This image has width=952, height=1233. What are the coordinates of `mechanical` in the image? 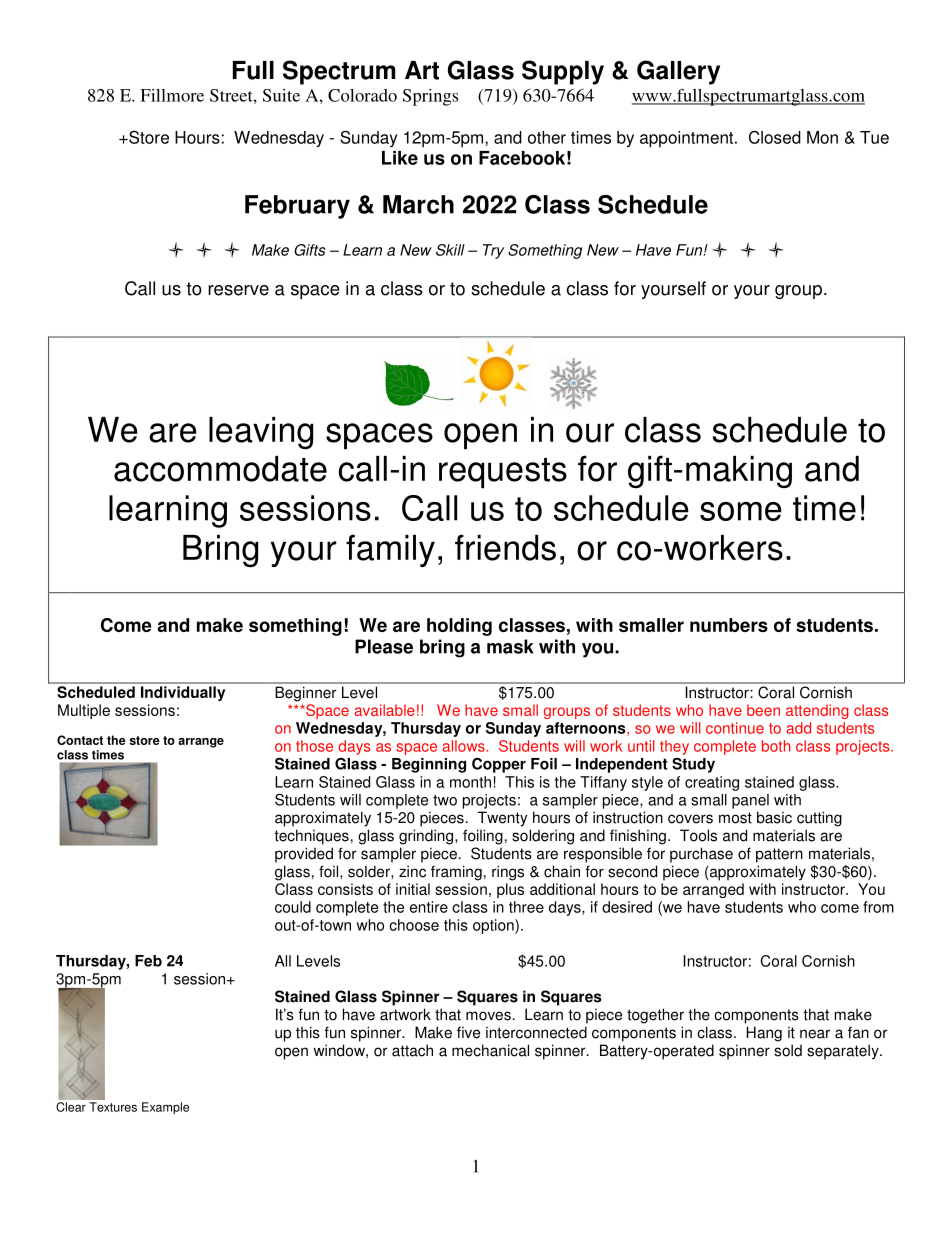 It's located at (490, 1050).
